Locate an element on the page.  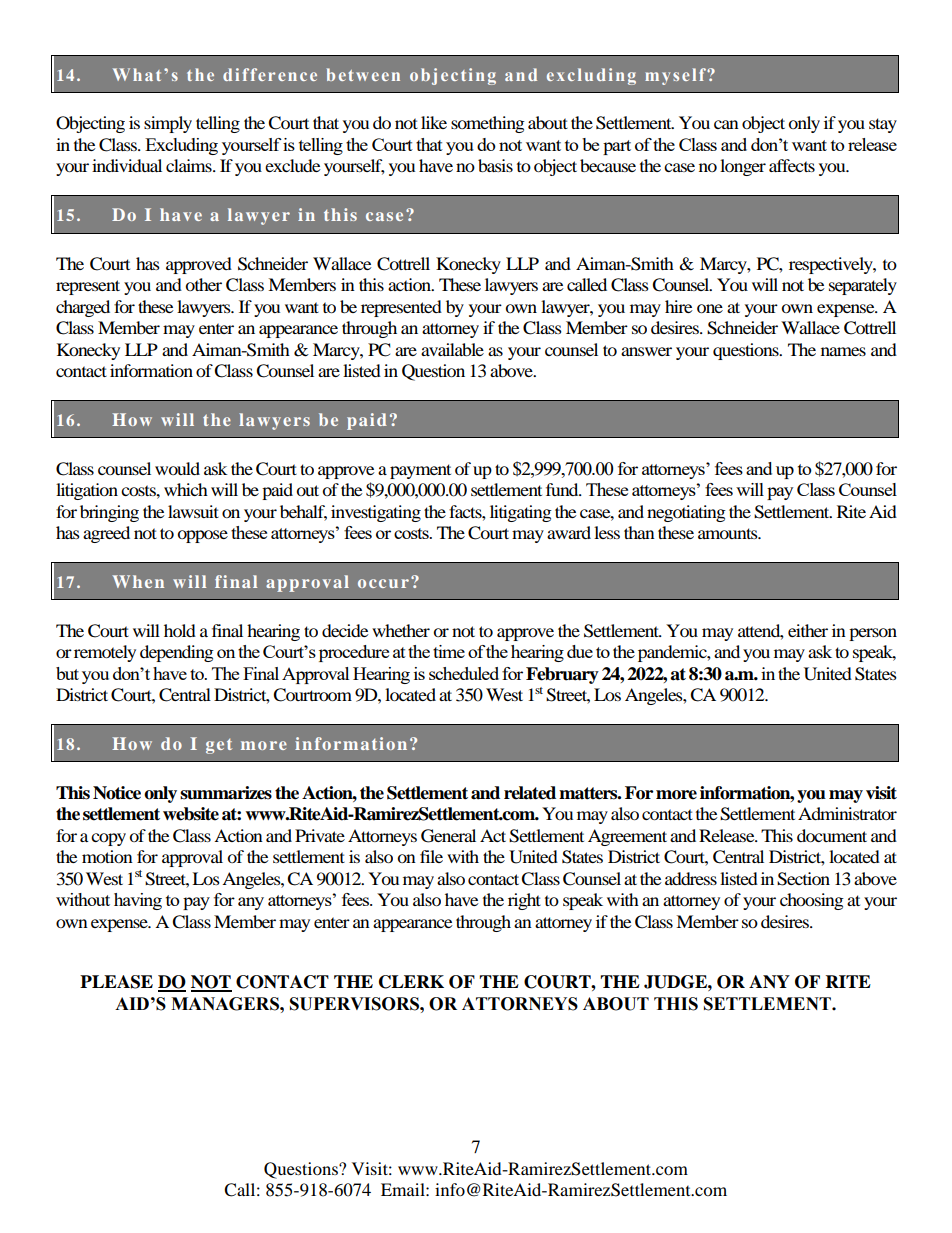
affects is located at coordinates (792, 165).
